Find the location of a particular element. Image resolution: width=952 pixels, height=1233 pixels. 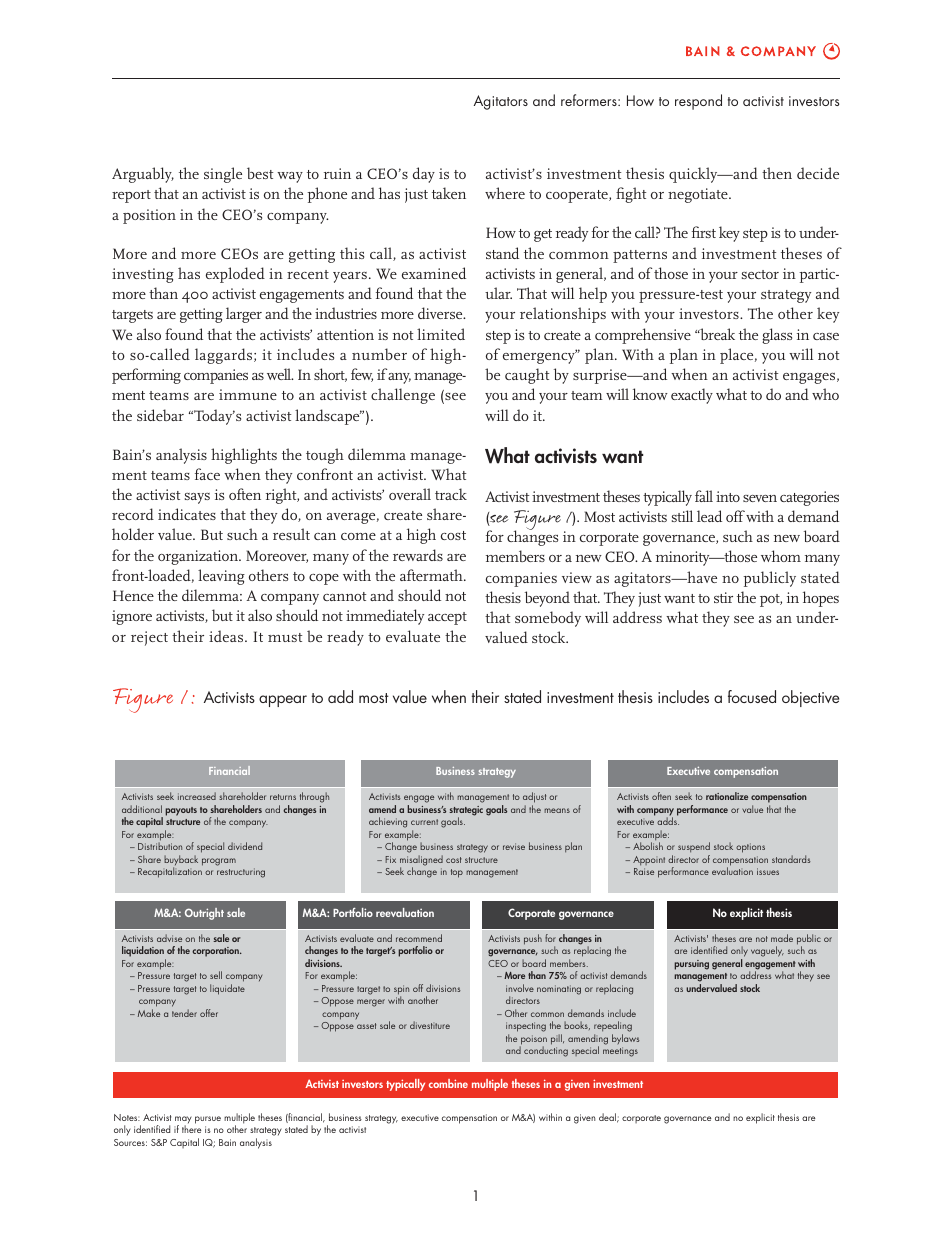

program is located at coordinates (219, 862).
